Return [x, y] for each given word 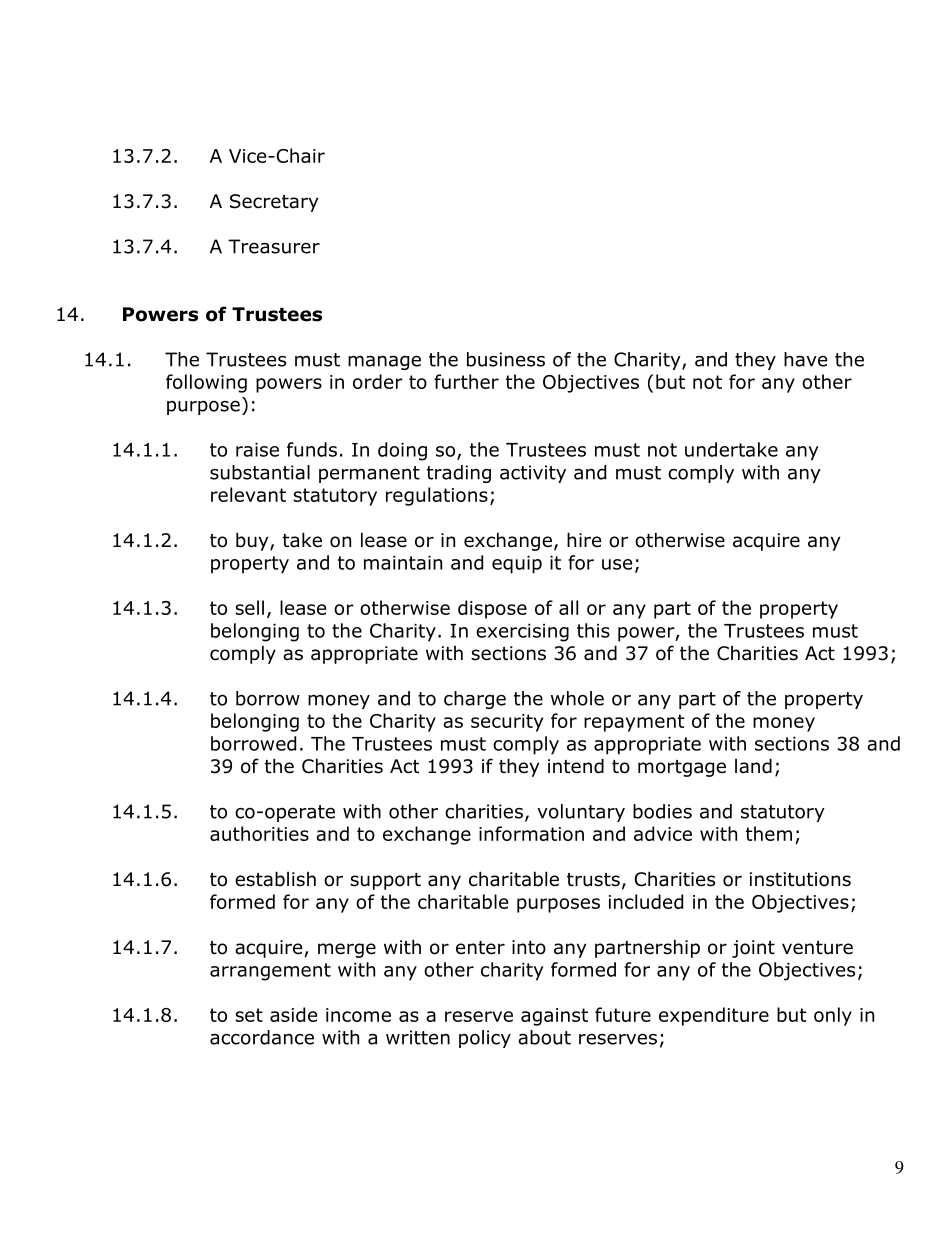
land [753, 766]
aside [293, 1014]
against [554, 1017]
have [805, 359]
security [507, 723]
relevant [248, 494]
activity [533, 474]
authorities [259, 833]
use [617, 564]
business [506, 359]
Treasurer [274, 246]
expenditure [714, 1016]
